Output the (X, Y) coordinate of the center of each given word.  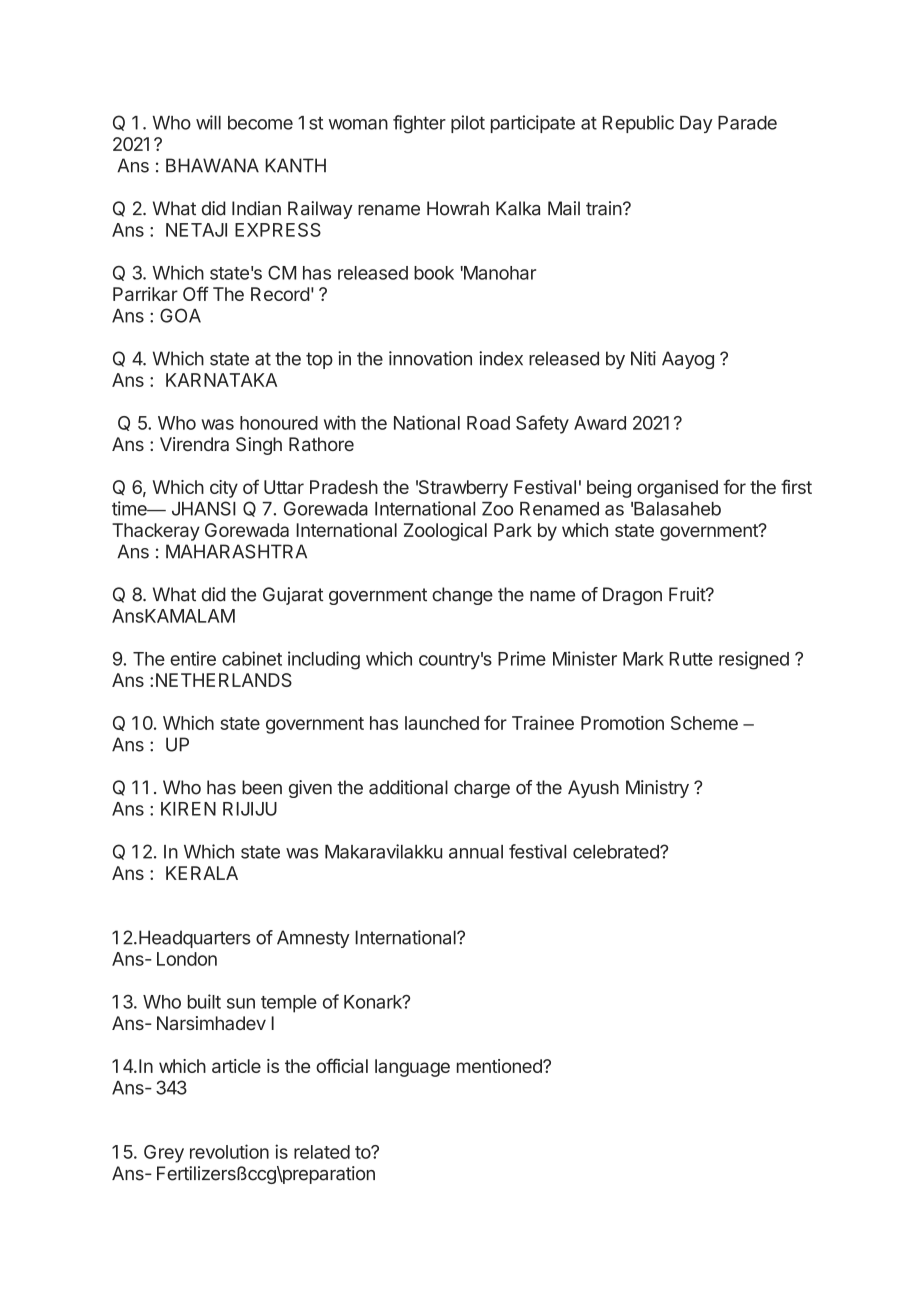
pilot (468, 124)
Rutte (691, 659)
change (462, 596)
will (208, 122)
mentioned (500, 1066)
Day (696, 124)
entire (193, 658)
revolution (229, 1151)
